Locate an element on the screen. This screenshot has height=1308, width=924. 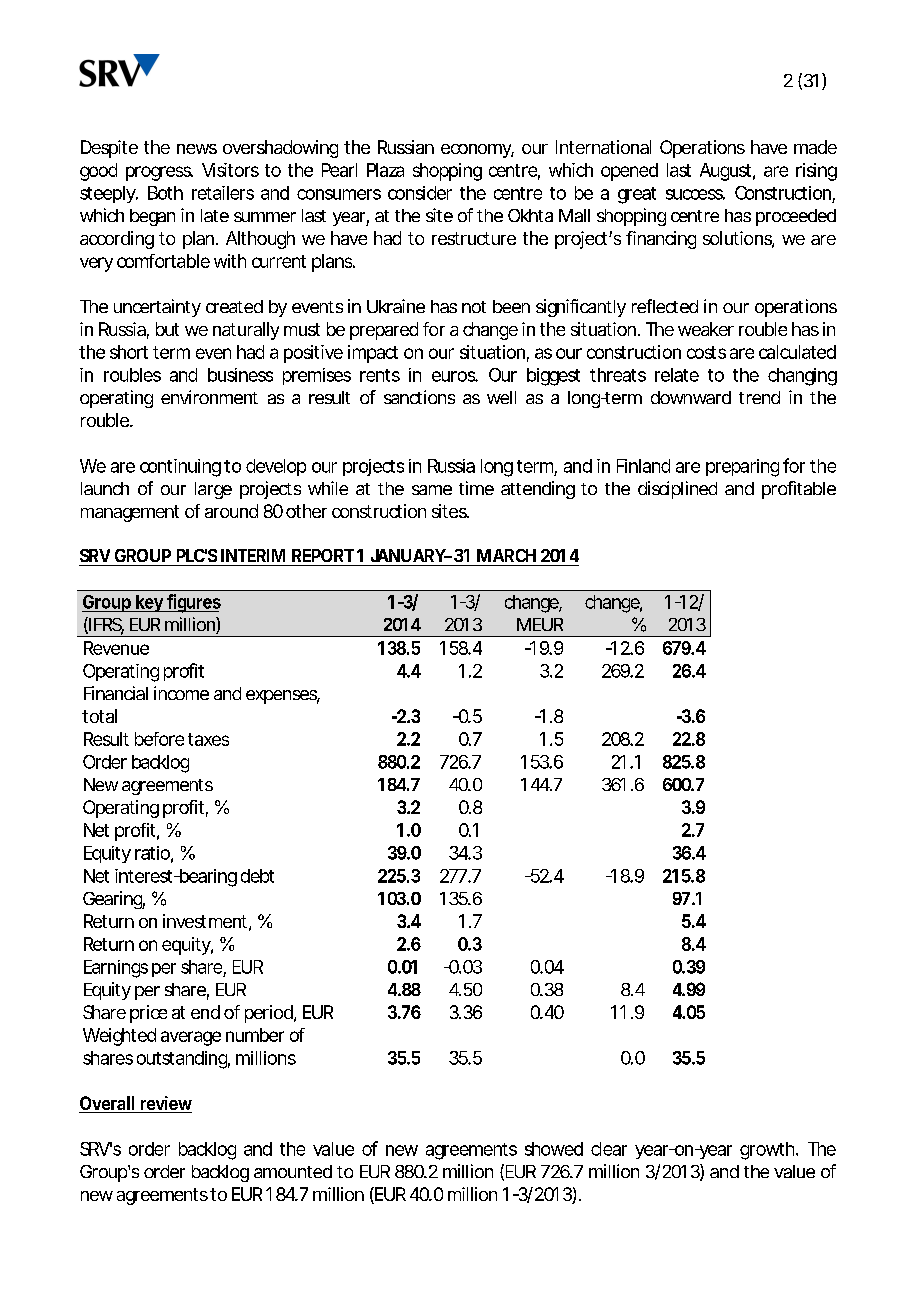
progress is located at coordinates (159, 173).
